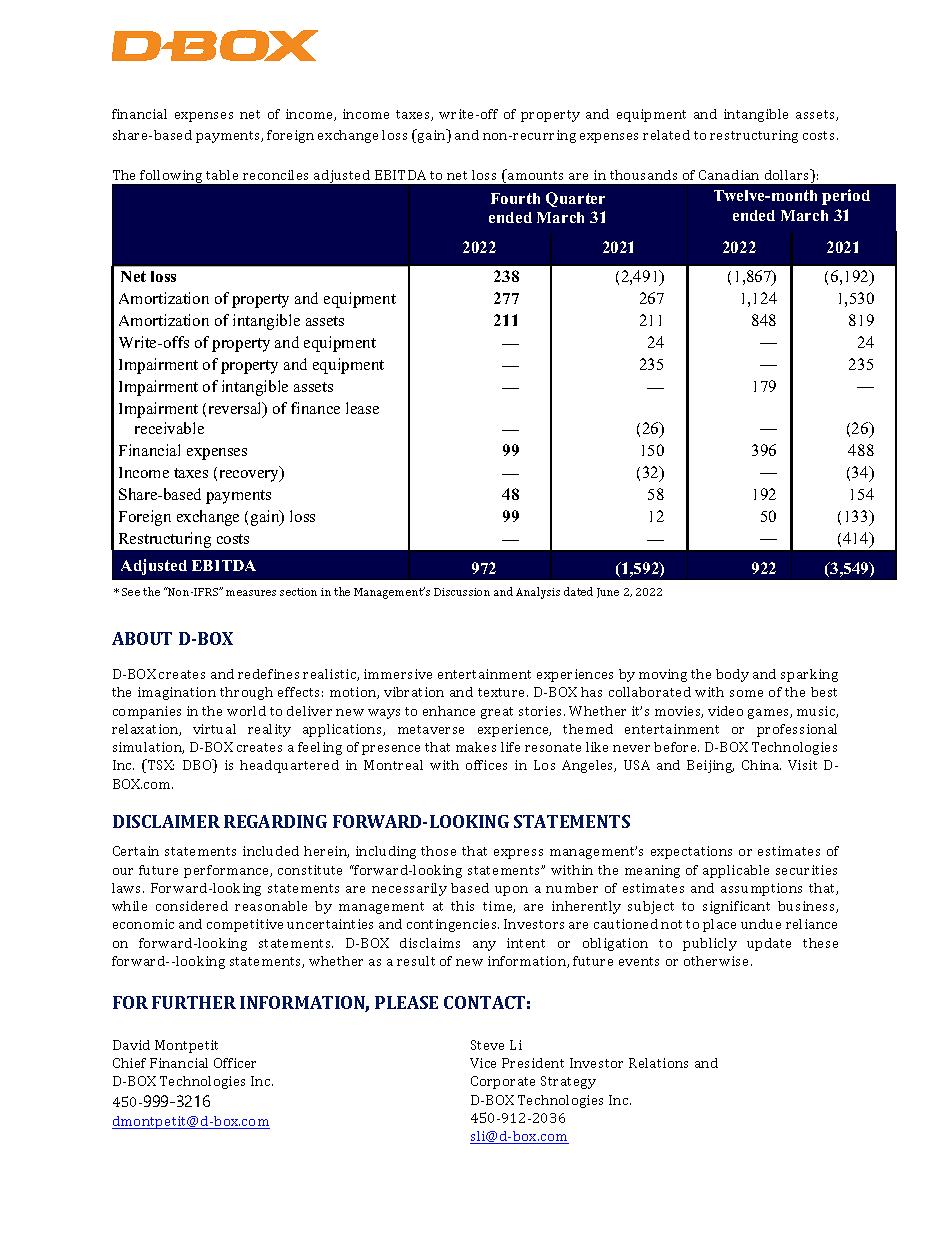 The width and height of the screenshot is (952, 1233). Describe the element at coordinates (462, 592) in the screenshot. I see `Discussion` at that location.
